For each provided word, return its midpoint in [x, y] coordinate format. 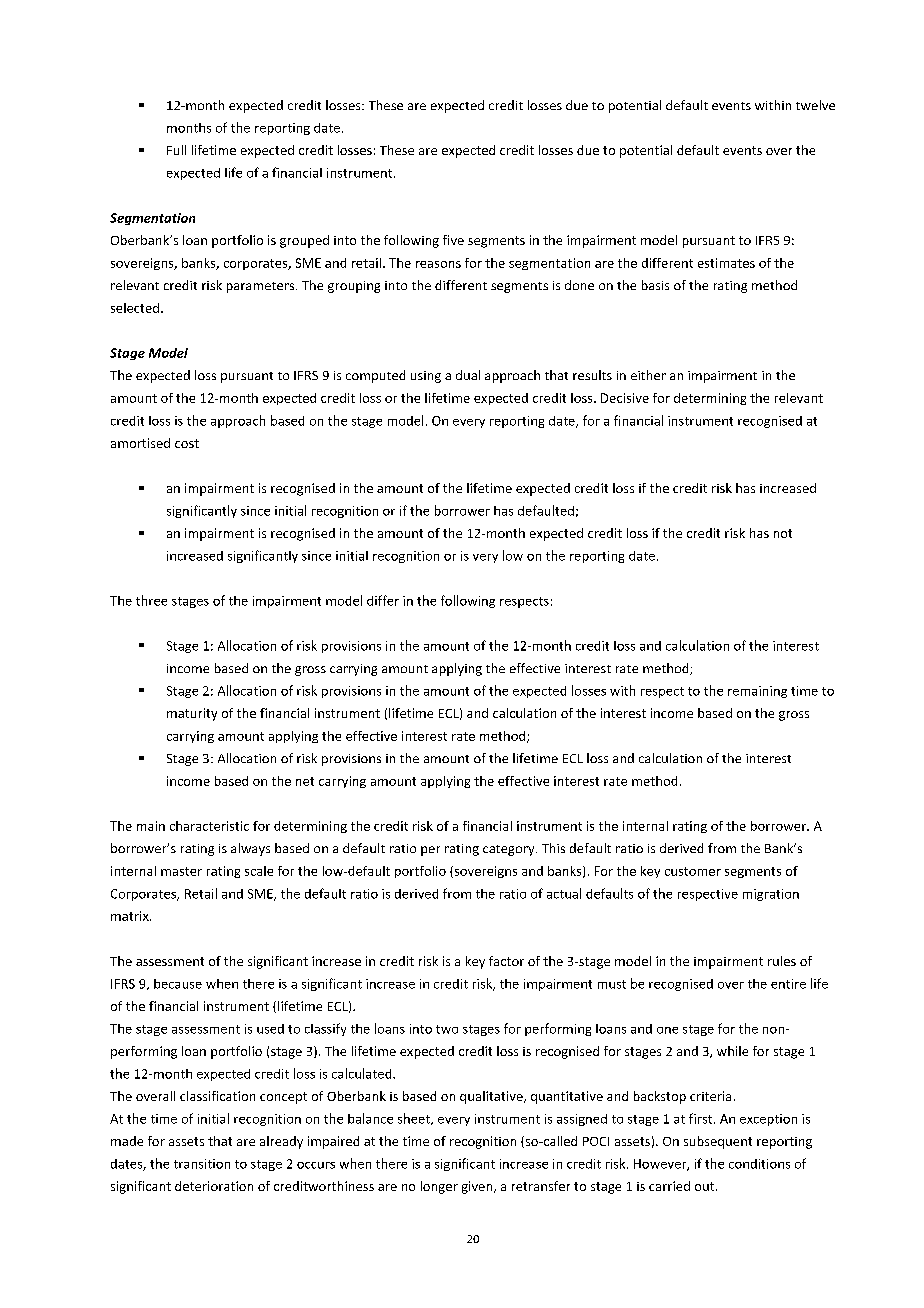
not [783, 533]
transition [202, 1164]
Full [176, 150]
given [478, 1187]
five [453, 240]
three [151, 600]
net [305, 781]
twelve [815, 105]
